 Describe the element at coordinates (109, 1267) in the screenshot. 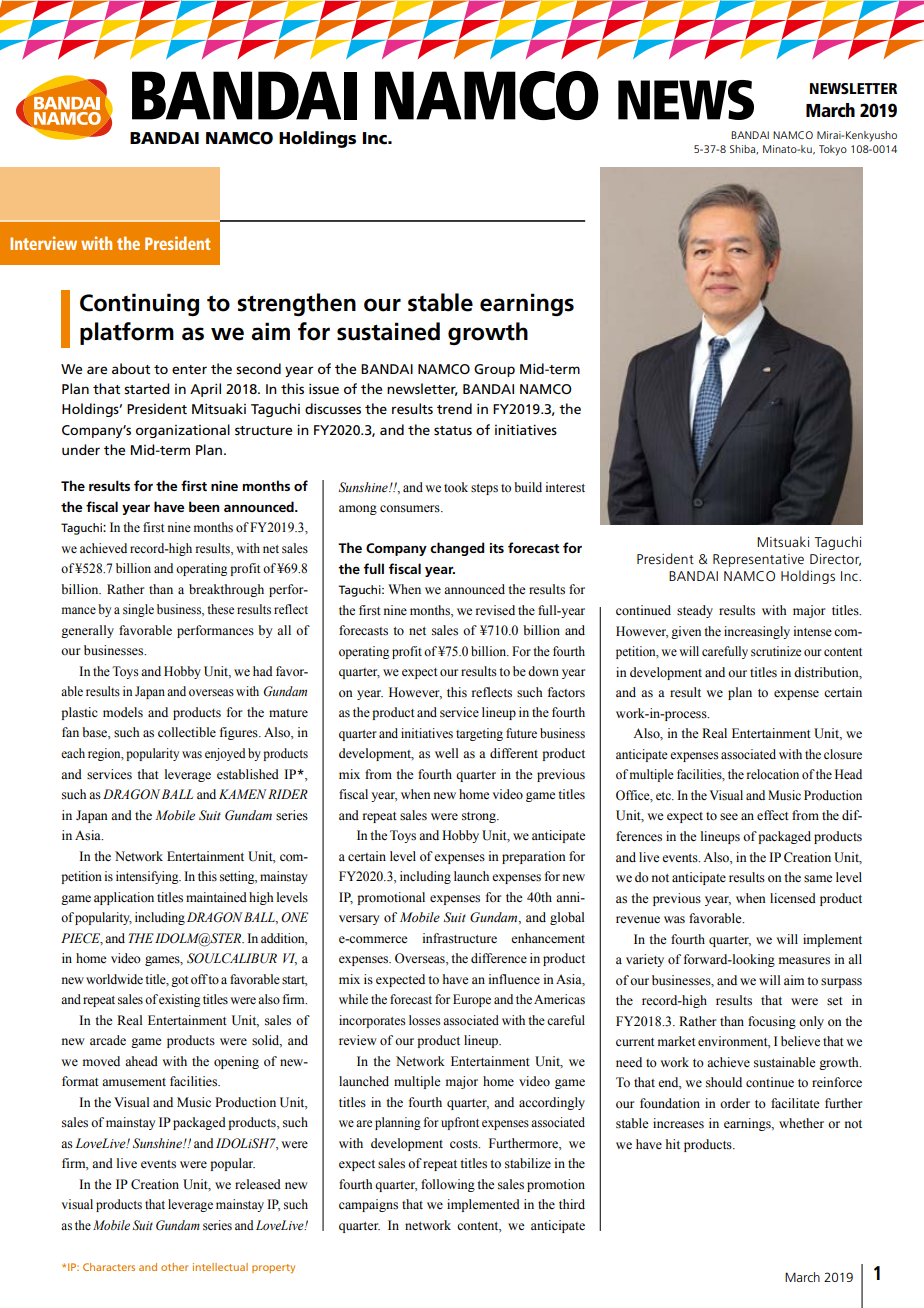

I see `Characters` at that location.
